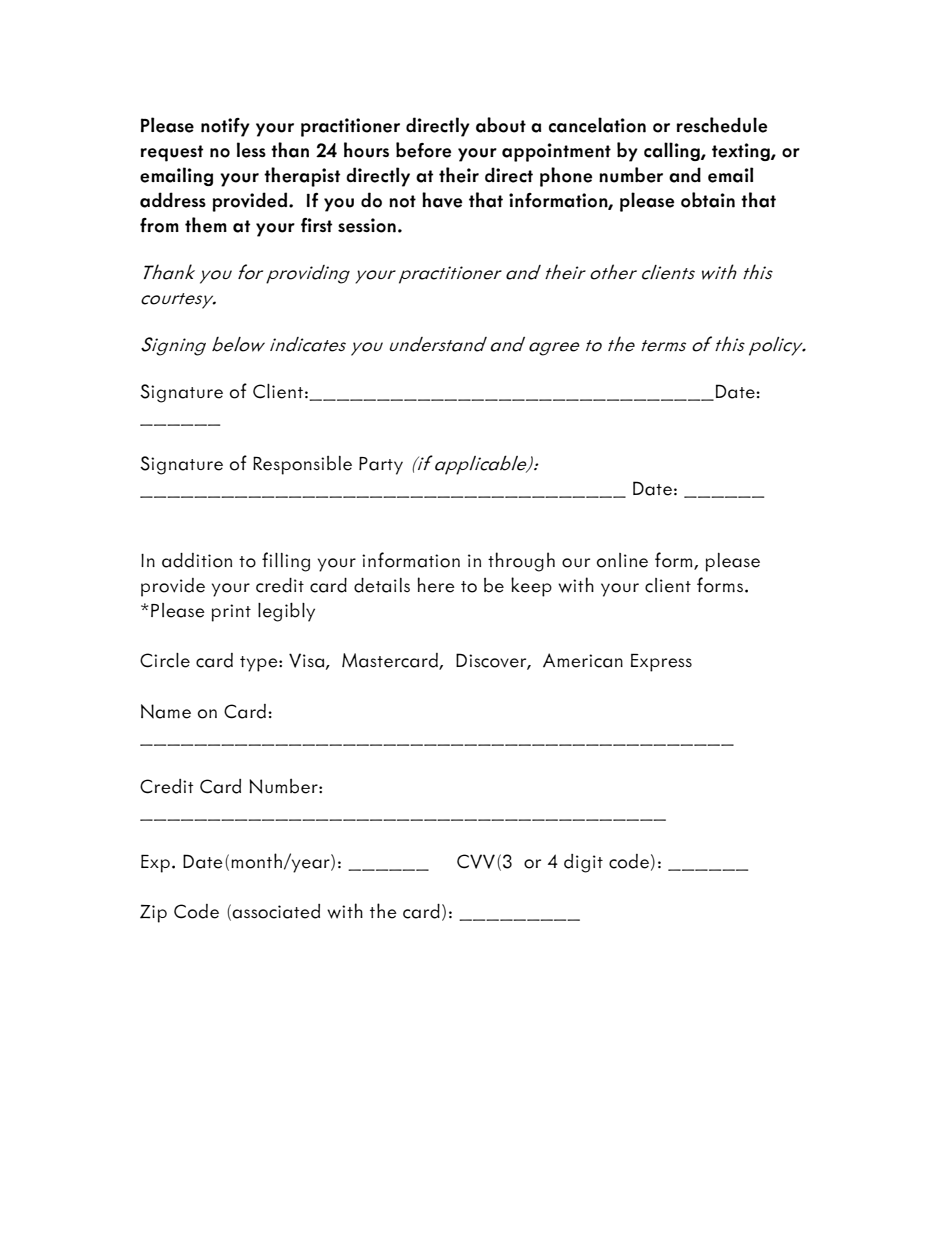 The width and height of the screenshot is (952, 1233). I want to click on less, so click(251, 150).
